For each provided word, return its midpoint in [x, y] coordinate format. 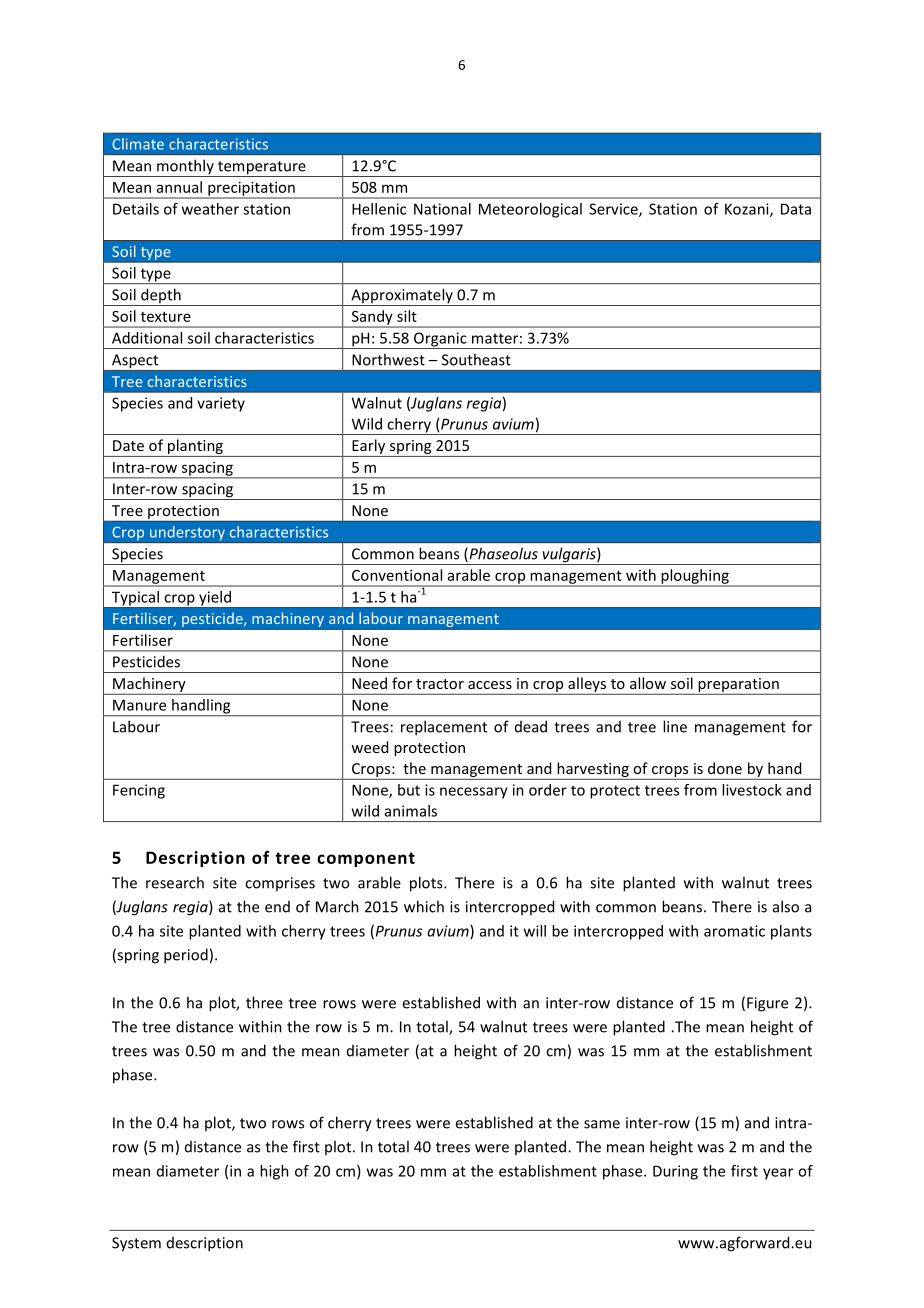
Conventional [397, 575]
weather [210, 209]
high [274, 1172]
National [442, 209]
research [175, 882]
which [424, 906]
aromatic [734, 931]
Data [796, 209]
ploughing [695, 577]
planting [195, 448]
